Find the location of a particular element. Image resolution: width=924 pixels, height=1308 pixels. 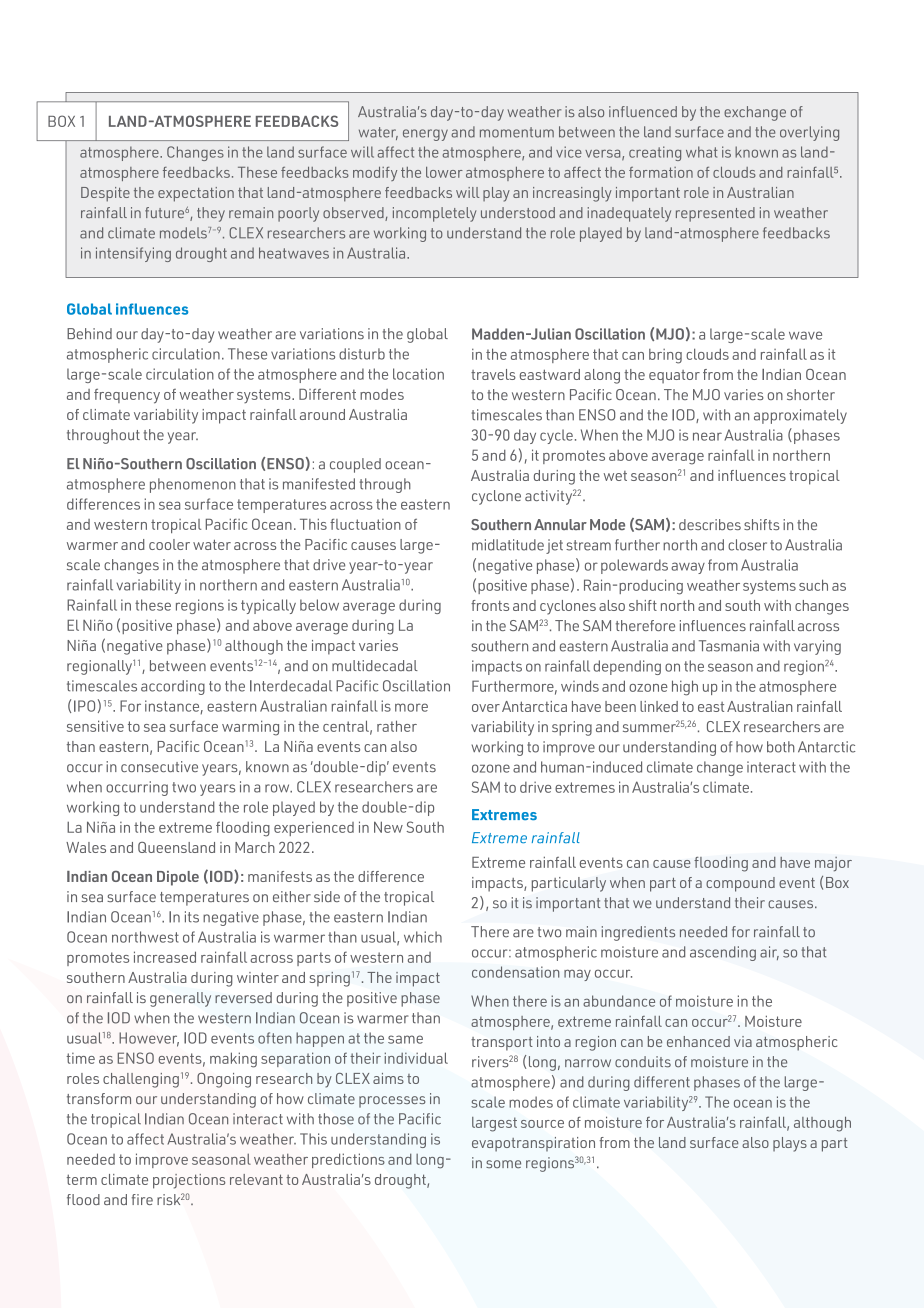

Tasmania is located at coordinates (729, 646).
